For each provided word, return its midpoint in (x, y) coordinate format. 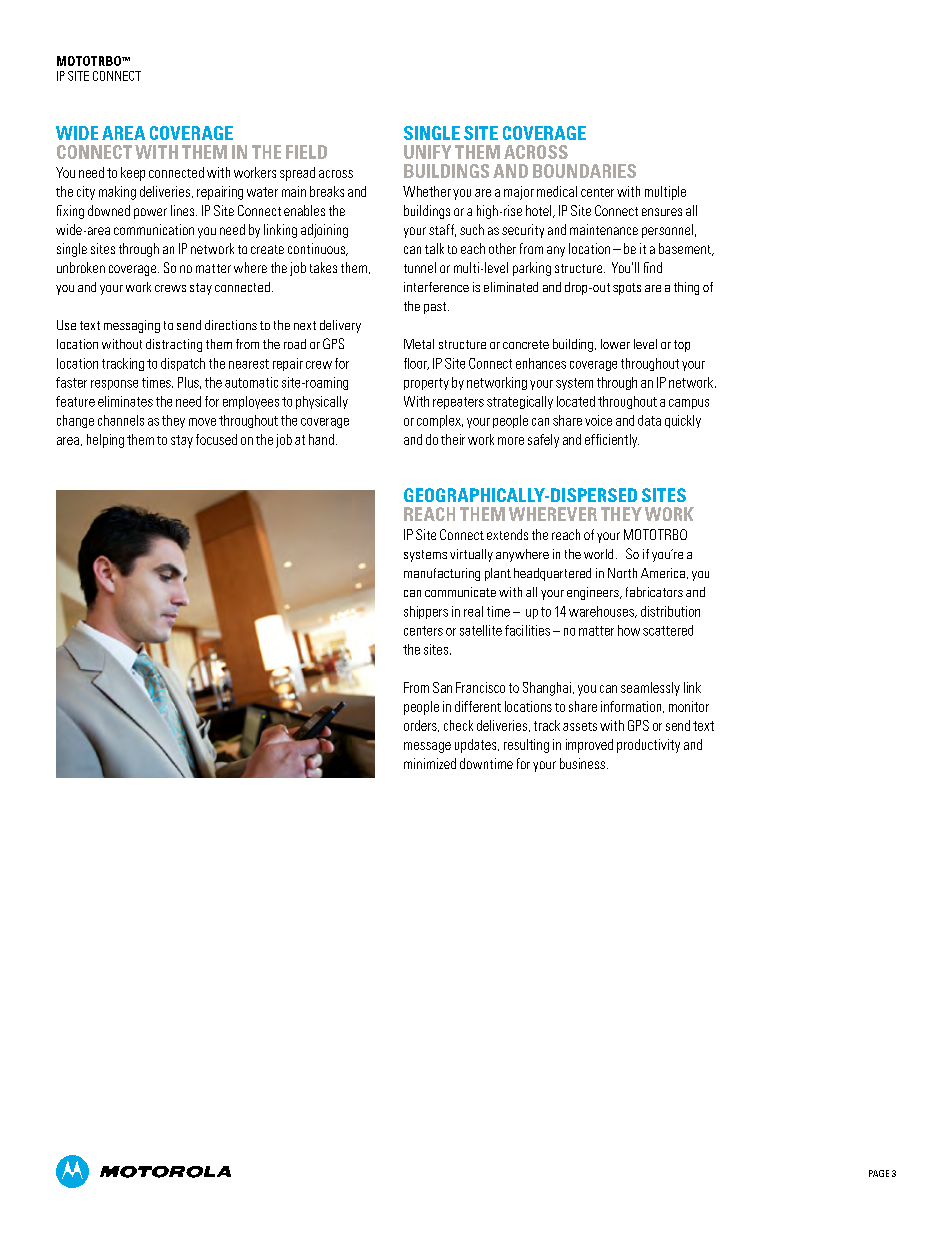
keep (133, 174)
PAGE (879, 1173)
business (582, 763)
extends (507, 534)
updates (477, 746)
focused (216, 439)
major (519, 193)
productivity (648, 746)
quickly (683, 421)
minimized (430, 763)
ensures (662, 212)
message (427, 747)
